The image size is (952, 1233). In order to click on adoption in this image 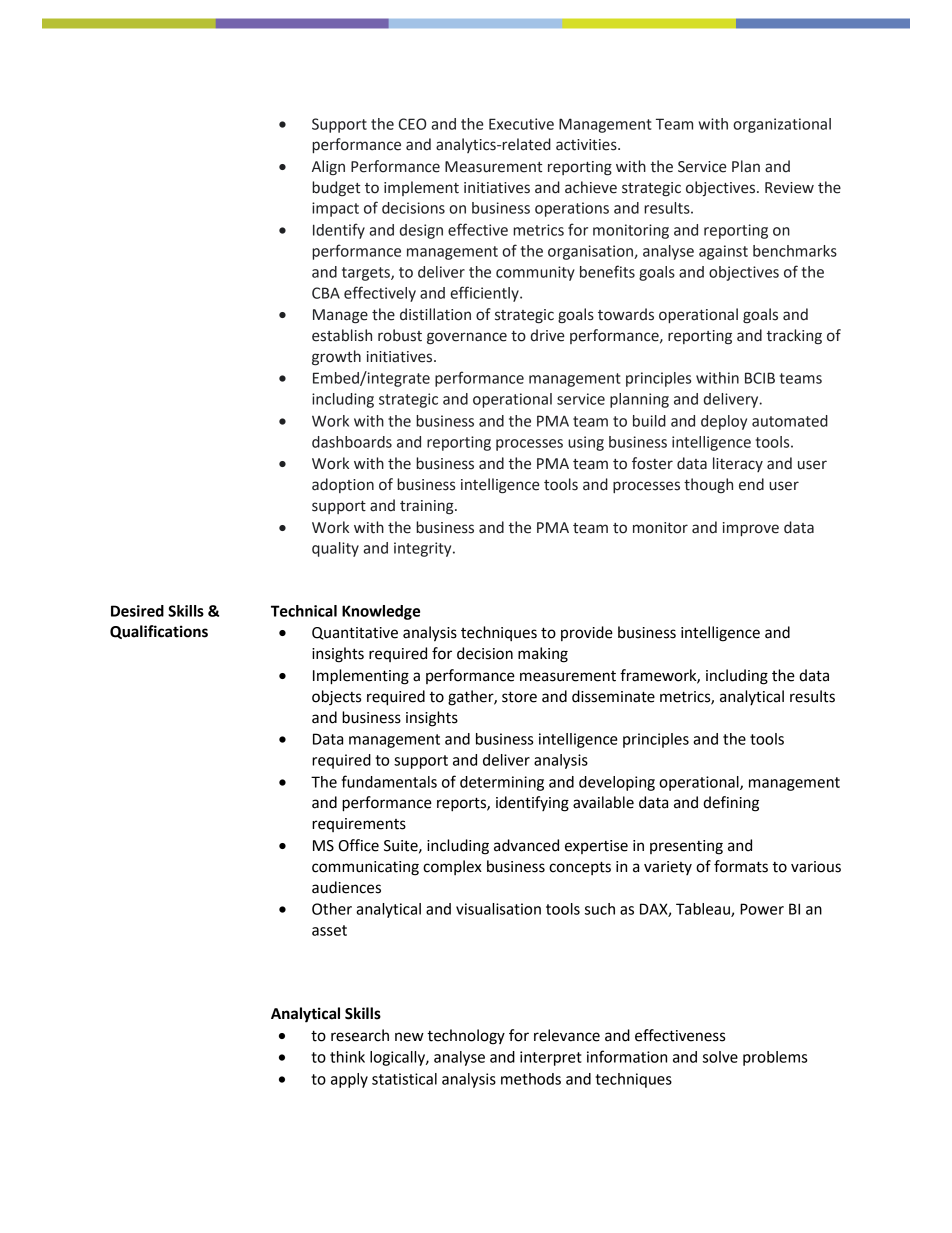, I will do `click(343, 485)`.
